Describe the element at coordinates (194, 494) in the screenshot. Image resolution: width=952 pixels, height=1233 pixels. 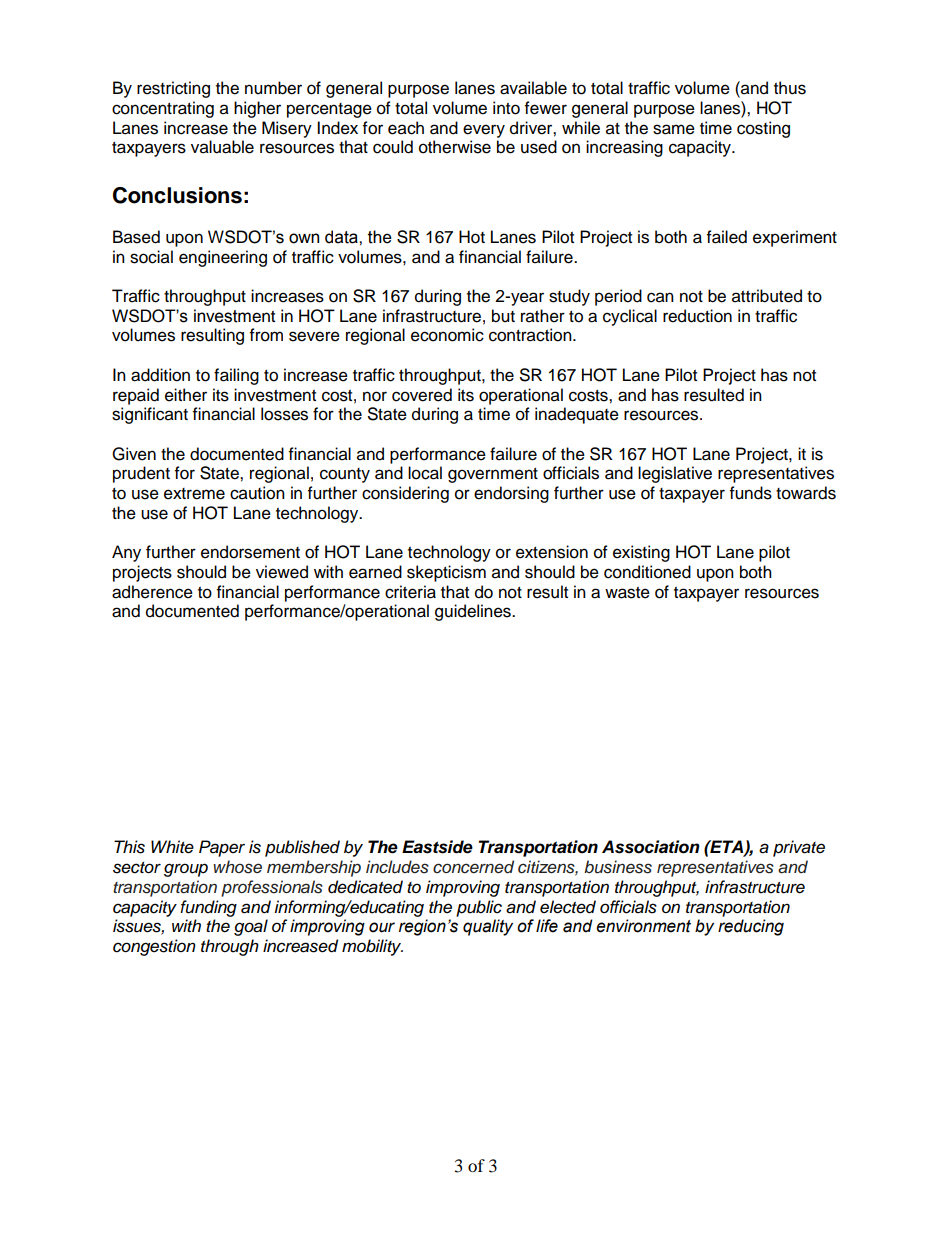
I see `extreme` at that location.
